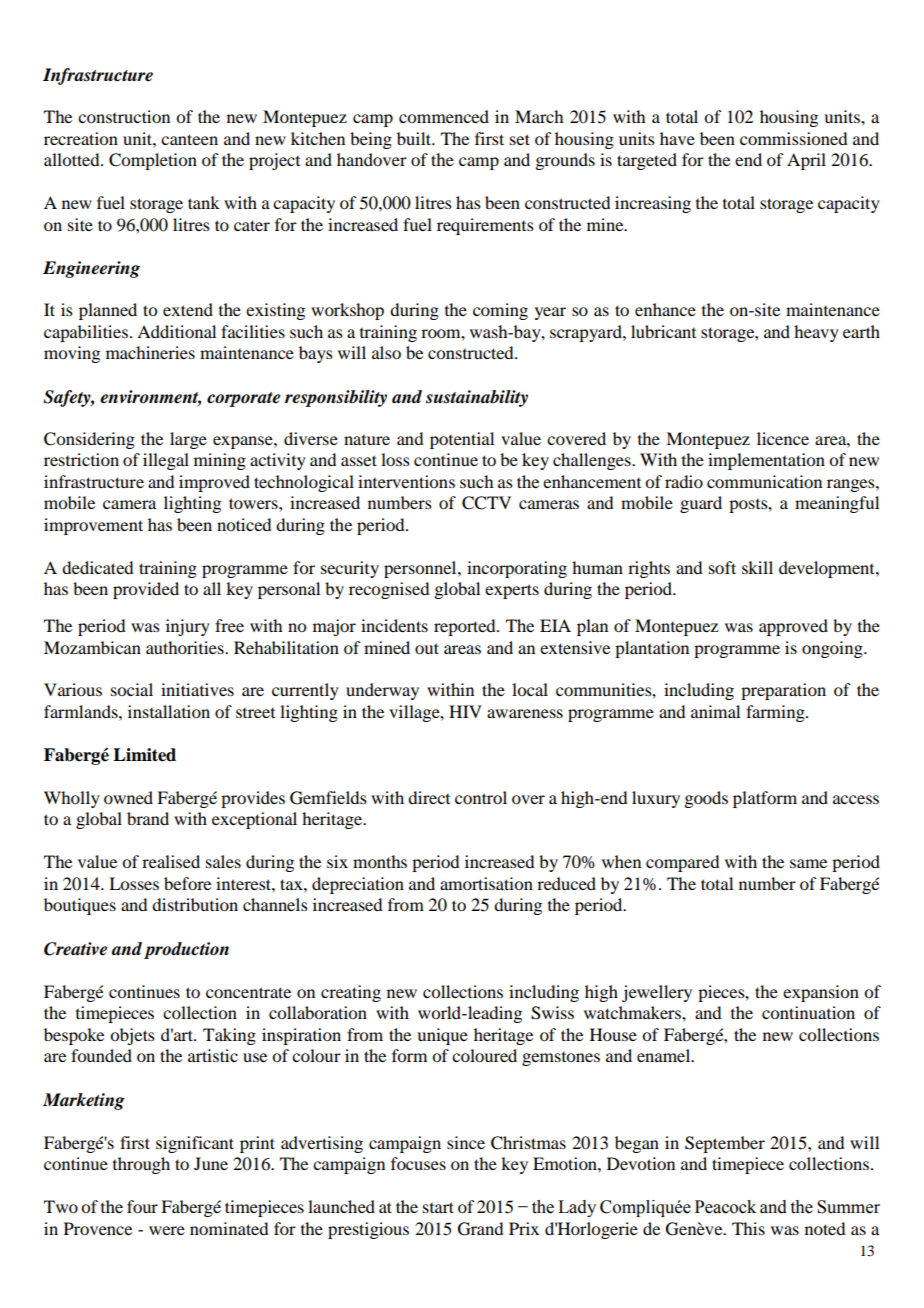 This screenshot has width=924, height=1308. What do you see at coordinates (142, 1206) in the screenshot?
I see `four` at bounding box center [142, 1206].
